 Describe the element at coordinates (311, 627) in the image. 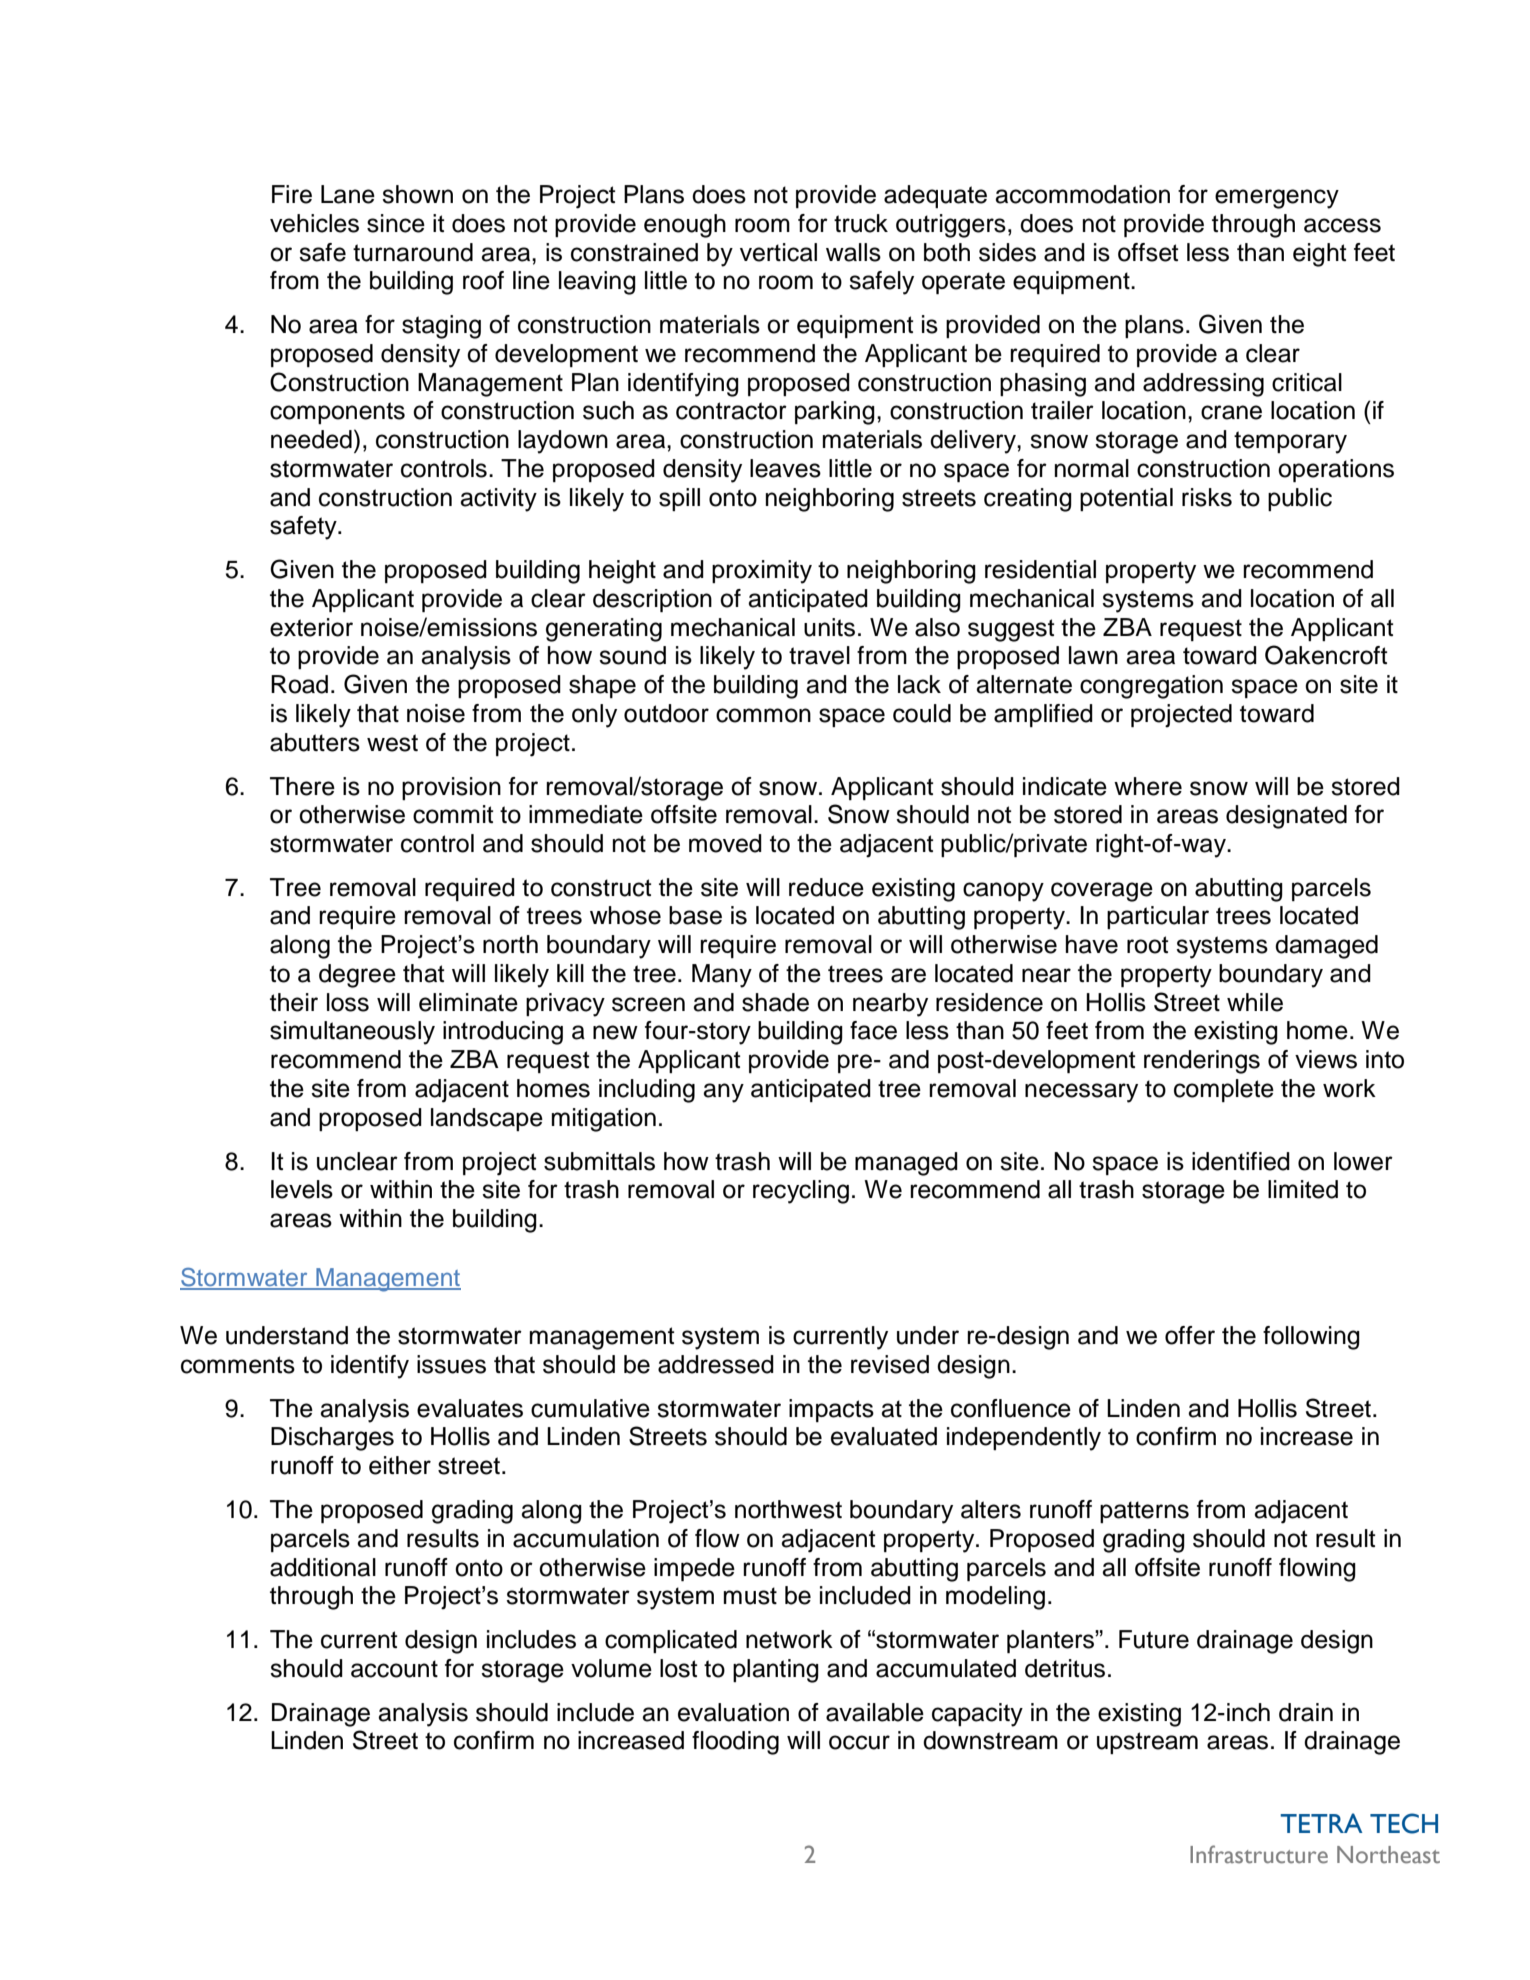

I see `exterior` at that location.
